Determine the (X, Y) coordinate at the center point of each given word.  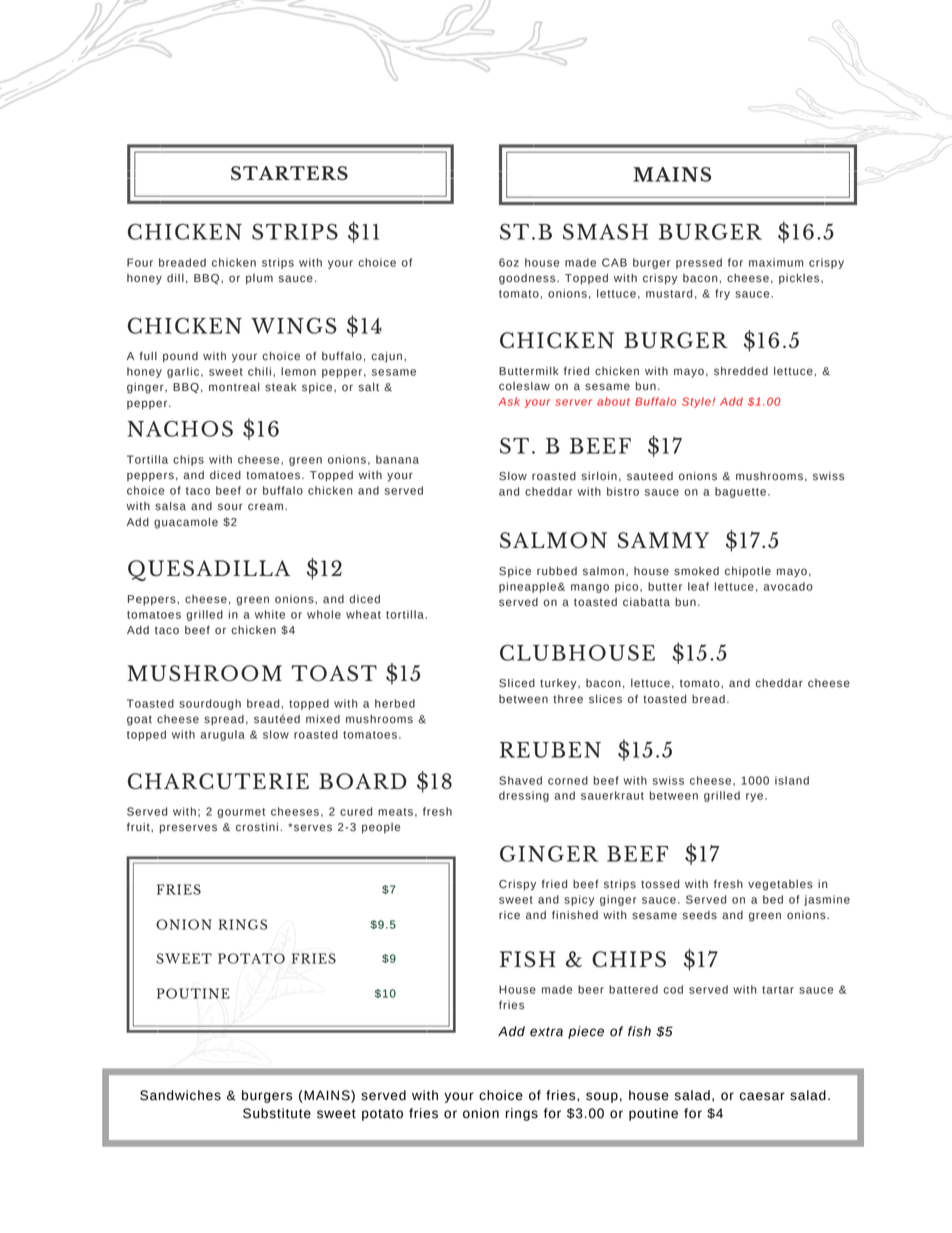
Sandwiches (180, 1095)
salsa (170, 506)
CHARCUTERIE (218, 781)
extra (546, 1032)
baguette (740, 492)
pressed (699, 263)
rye (754, 797)
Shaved (520, 780)
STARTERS (289, 173)
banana (397, 459)
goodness (528, 279)
